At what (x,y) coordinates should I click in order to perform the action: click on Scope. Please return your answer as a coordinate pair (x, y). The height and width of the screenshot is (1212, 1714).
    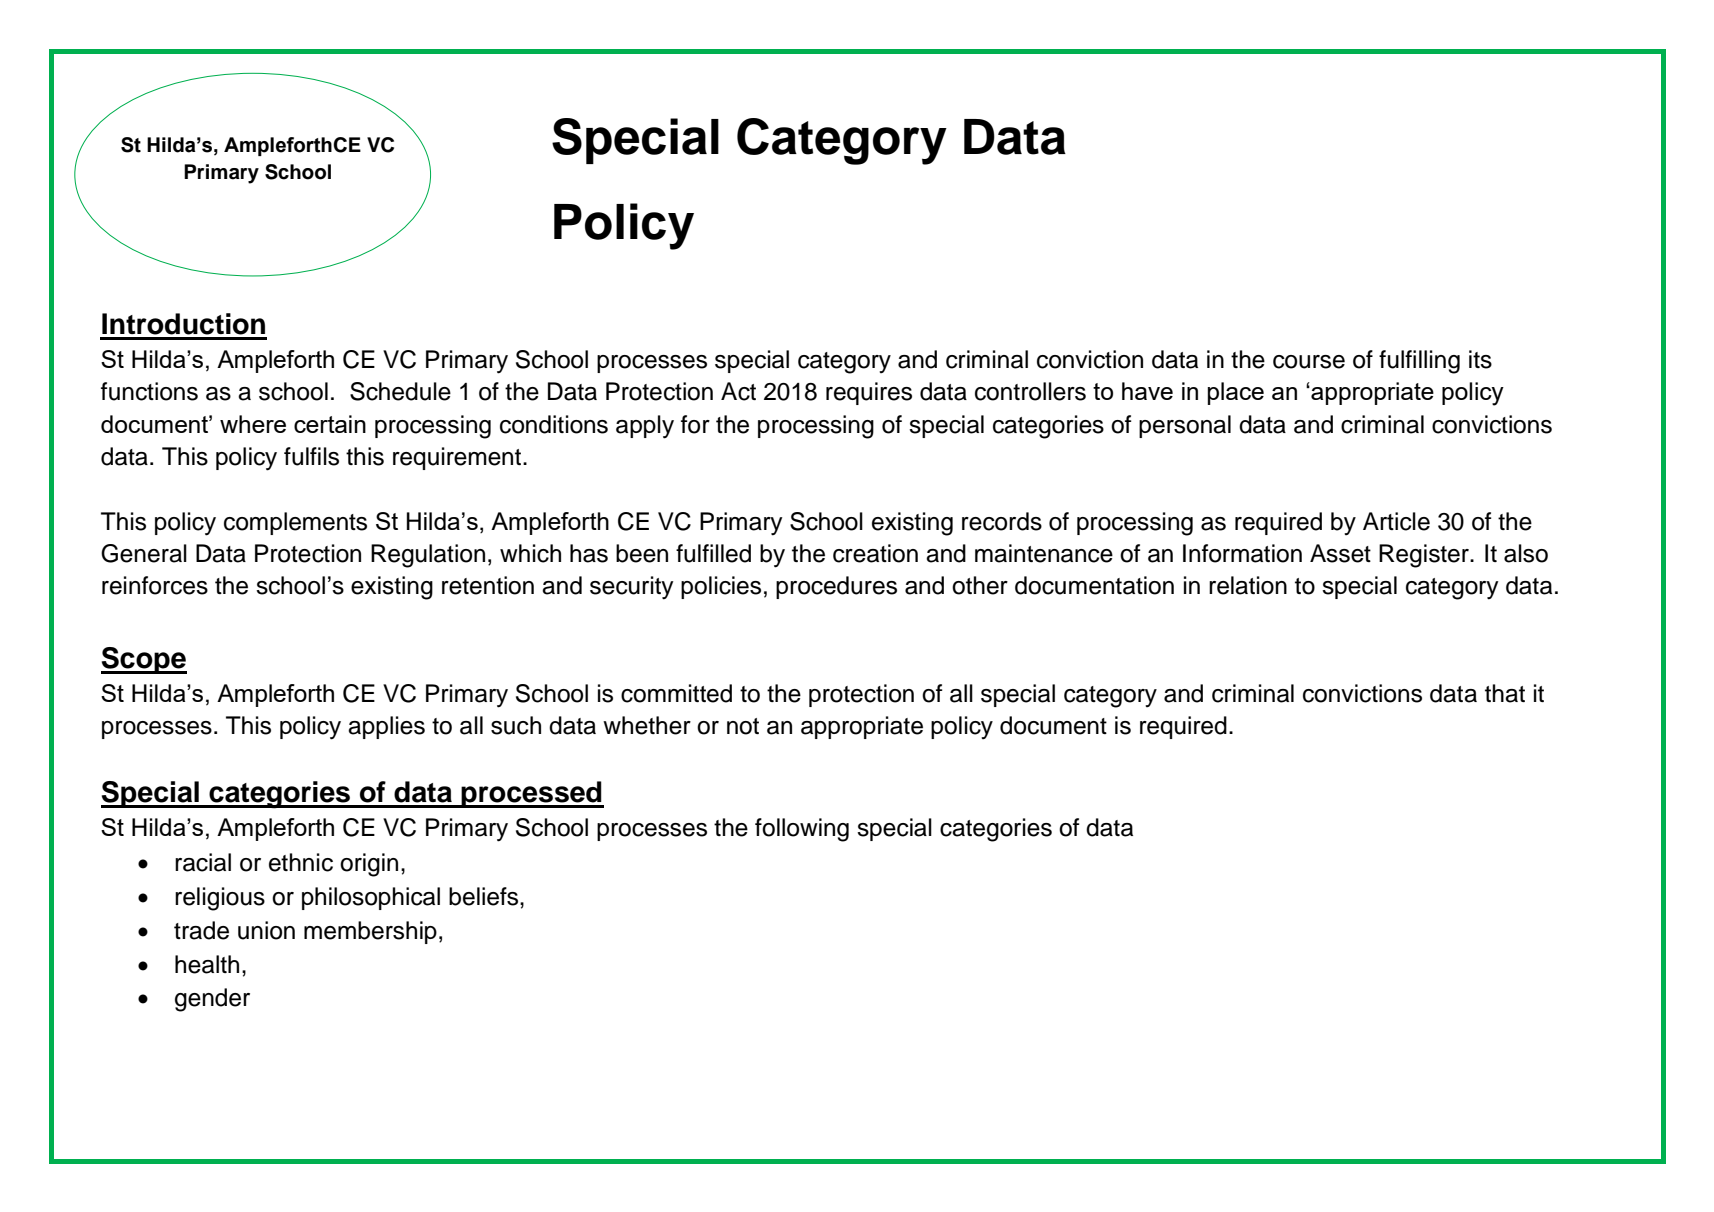
    Looking at the image, I should click on (144, 660).
